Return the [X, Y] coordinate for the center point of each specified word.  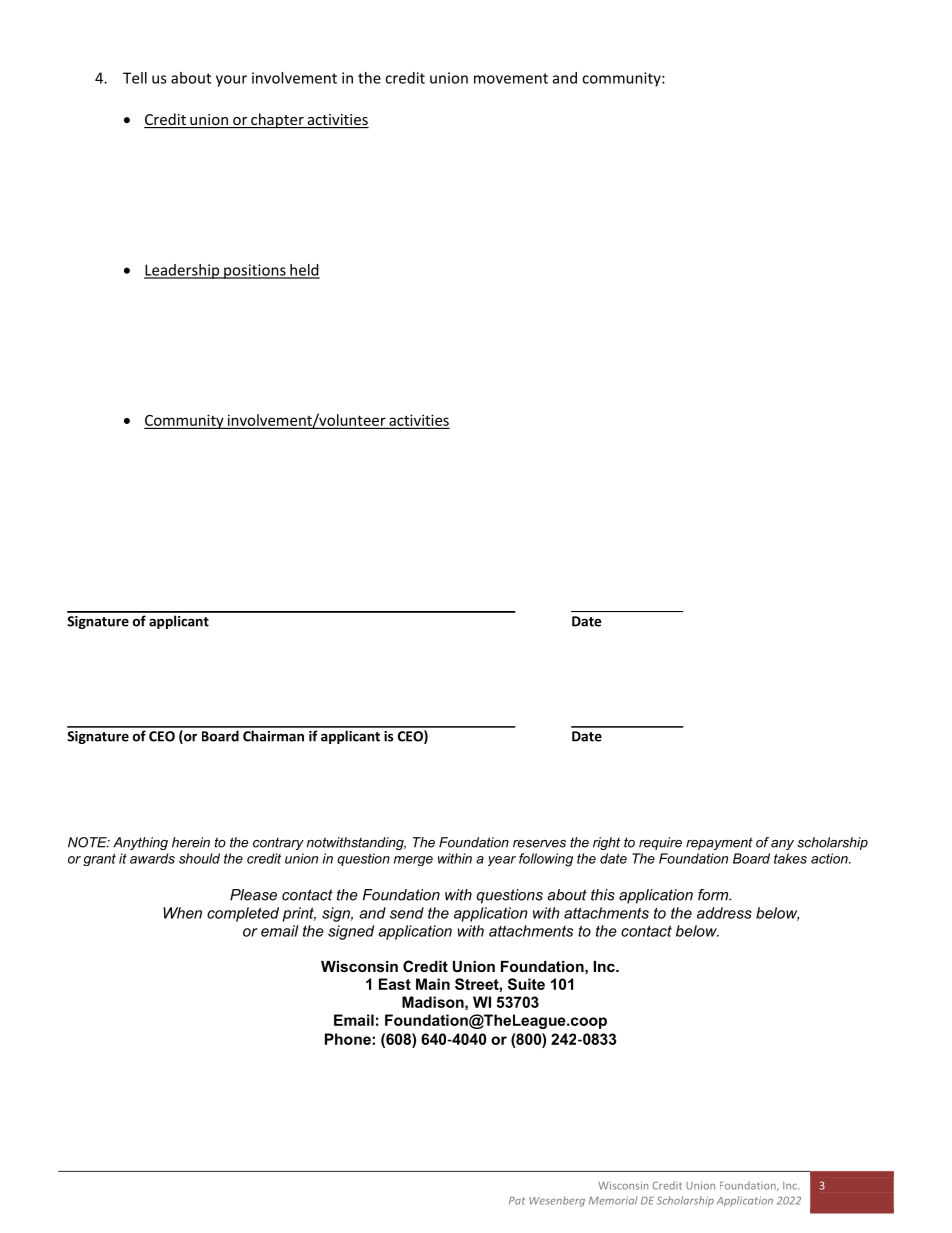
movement [511, 78]
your [231, 81]
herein [191, 842]
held [304, 271]
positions [255, 271]
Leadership [183, 271]
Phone [349, 1039]
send [407, 913]
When [182, 913]
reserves [539, 844]
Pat [517, 1201]
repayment [719, 843]
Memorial [613, 1200]
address [724, 913]
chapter [277, 120]
